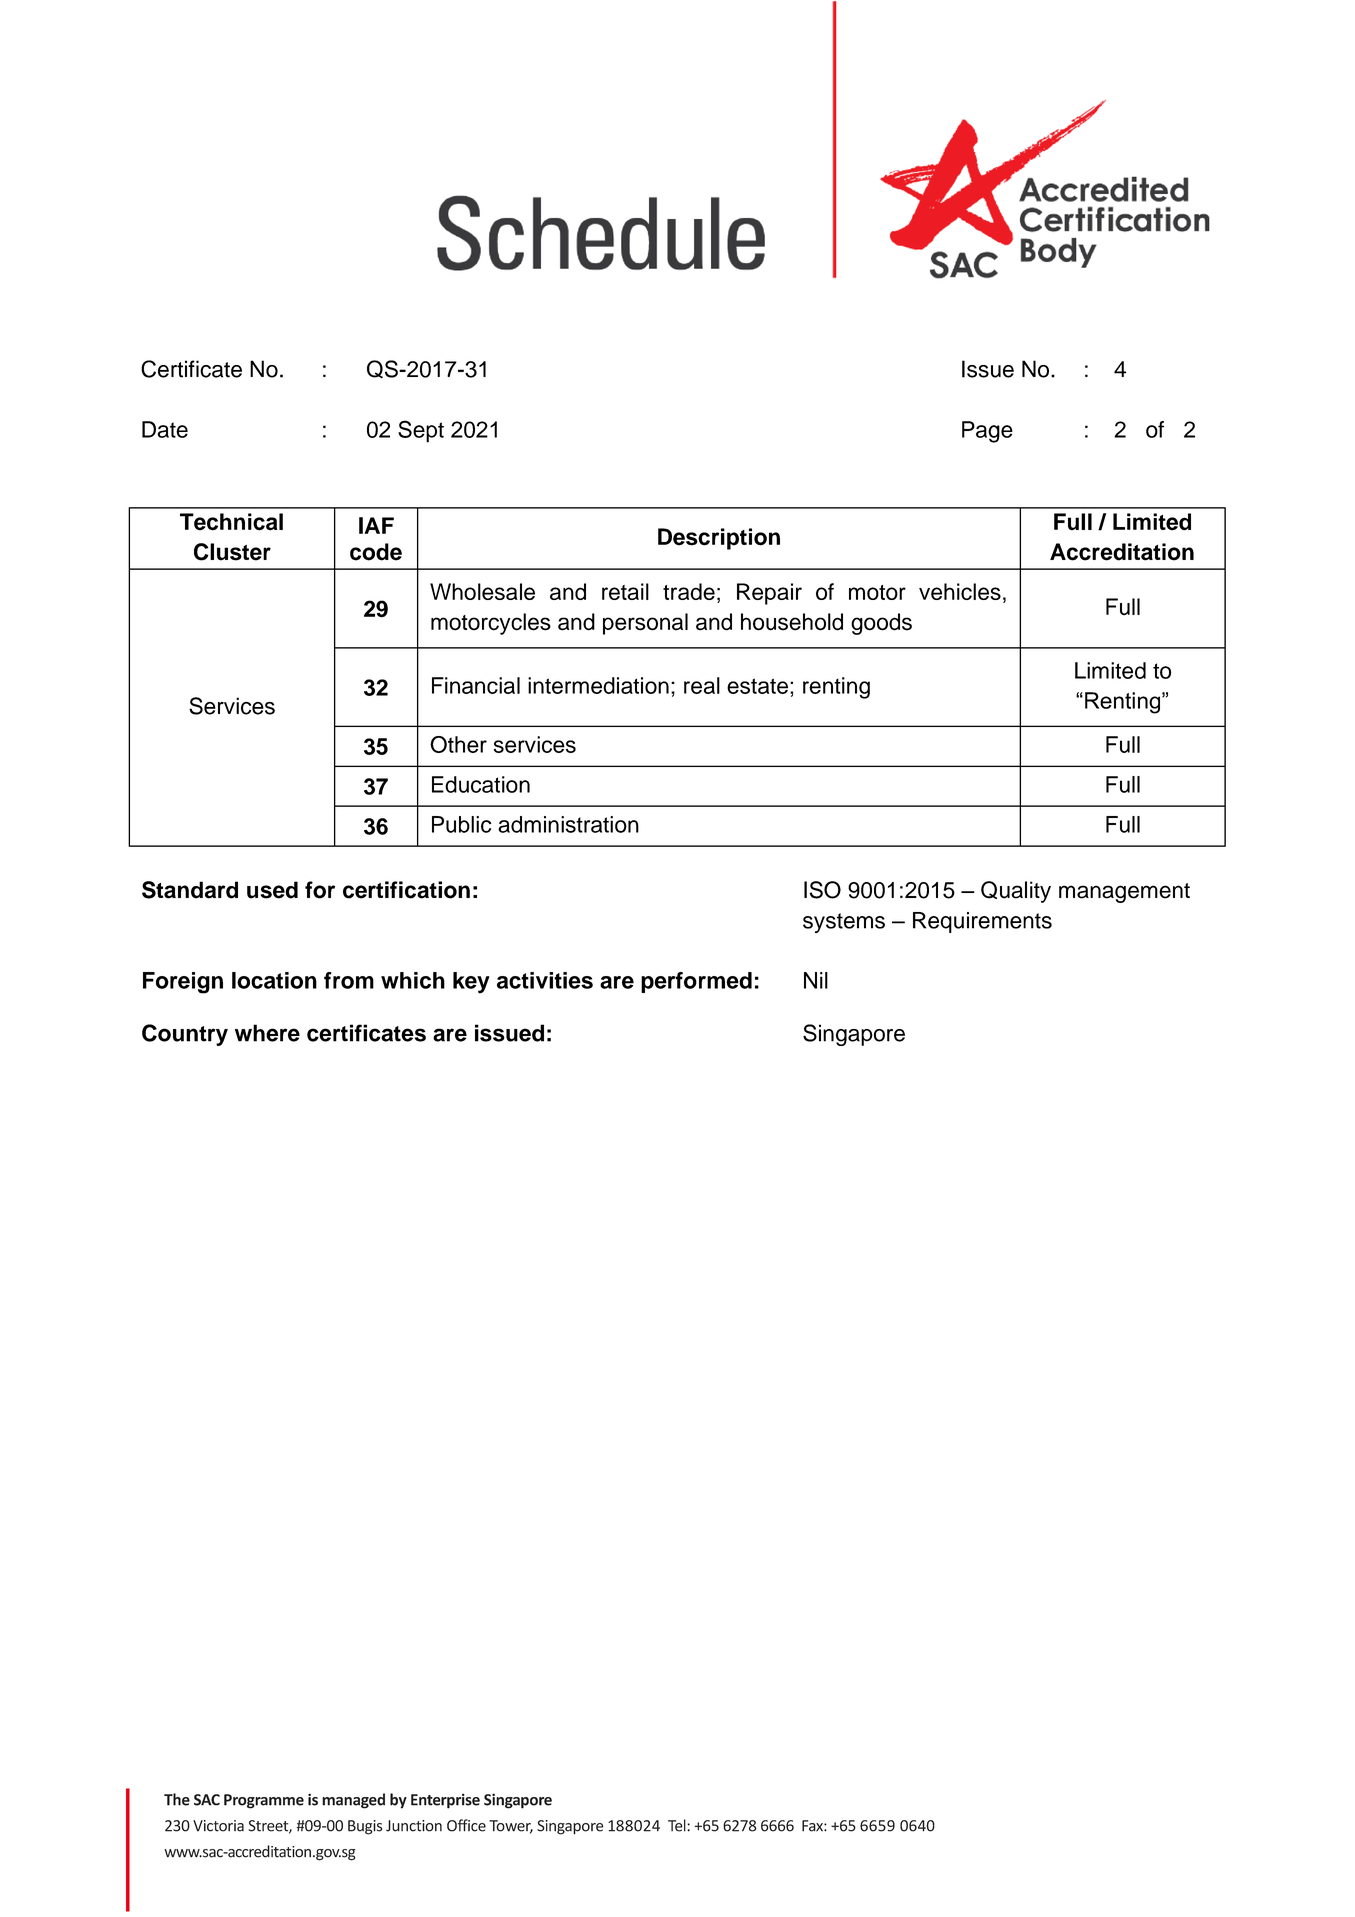 The image size is (1355, 1917). What do you see at coordinates (816, 980) in the document?
I see `Nil` at bounding box center [816, 980].
